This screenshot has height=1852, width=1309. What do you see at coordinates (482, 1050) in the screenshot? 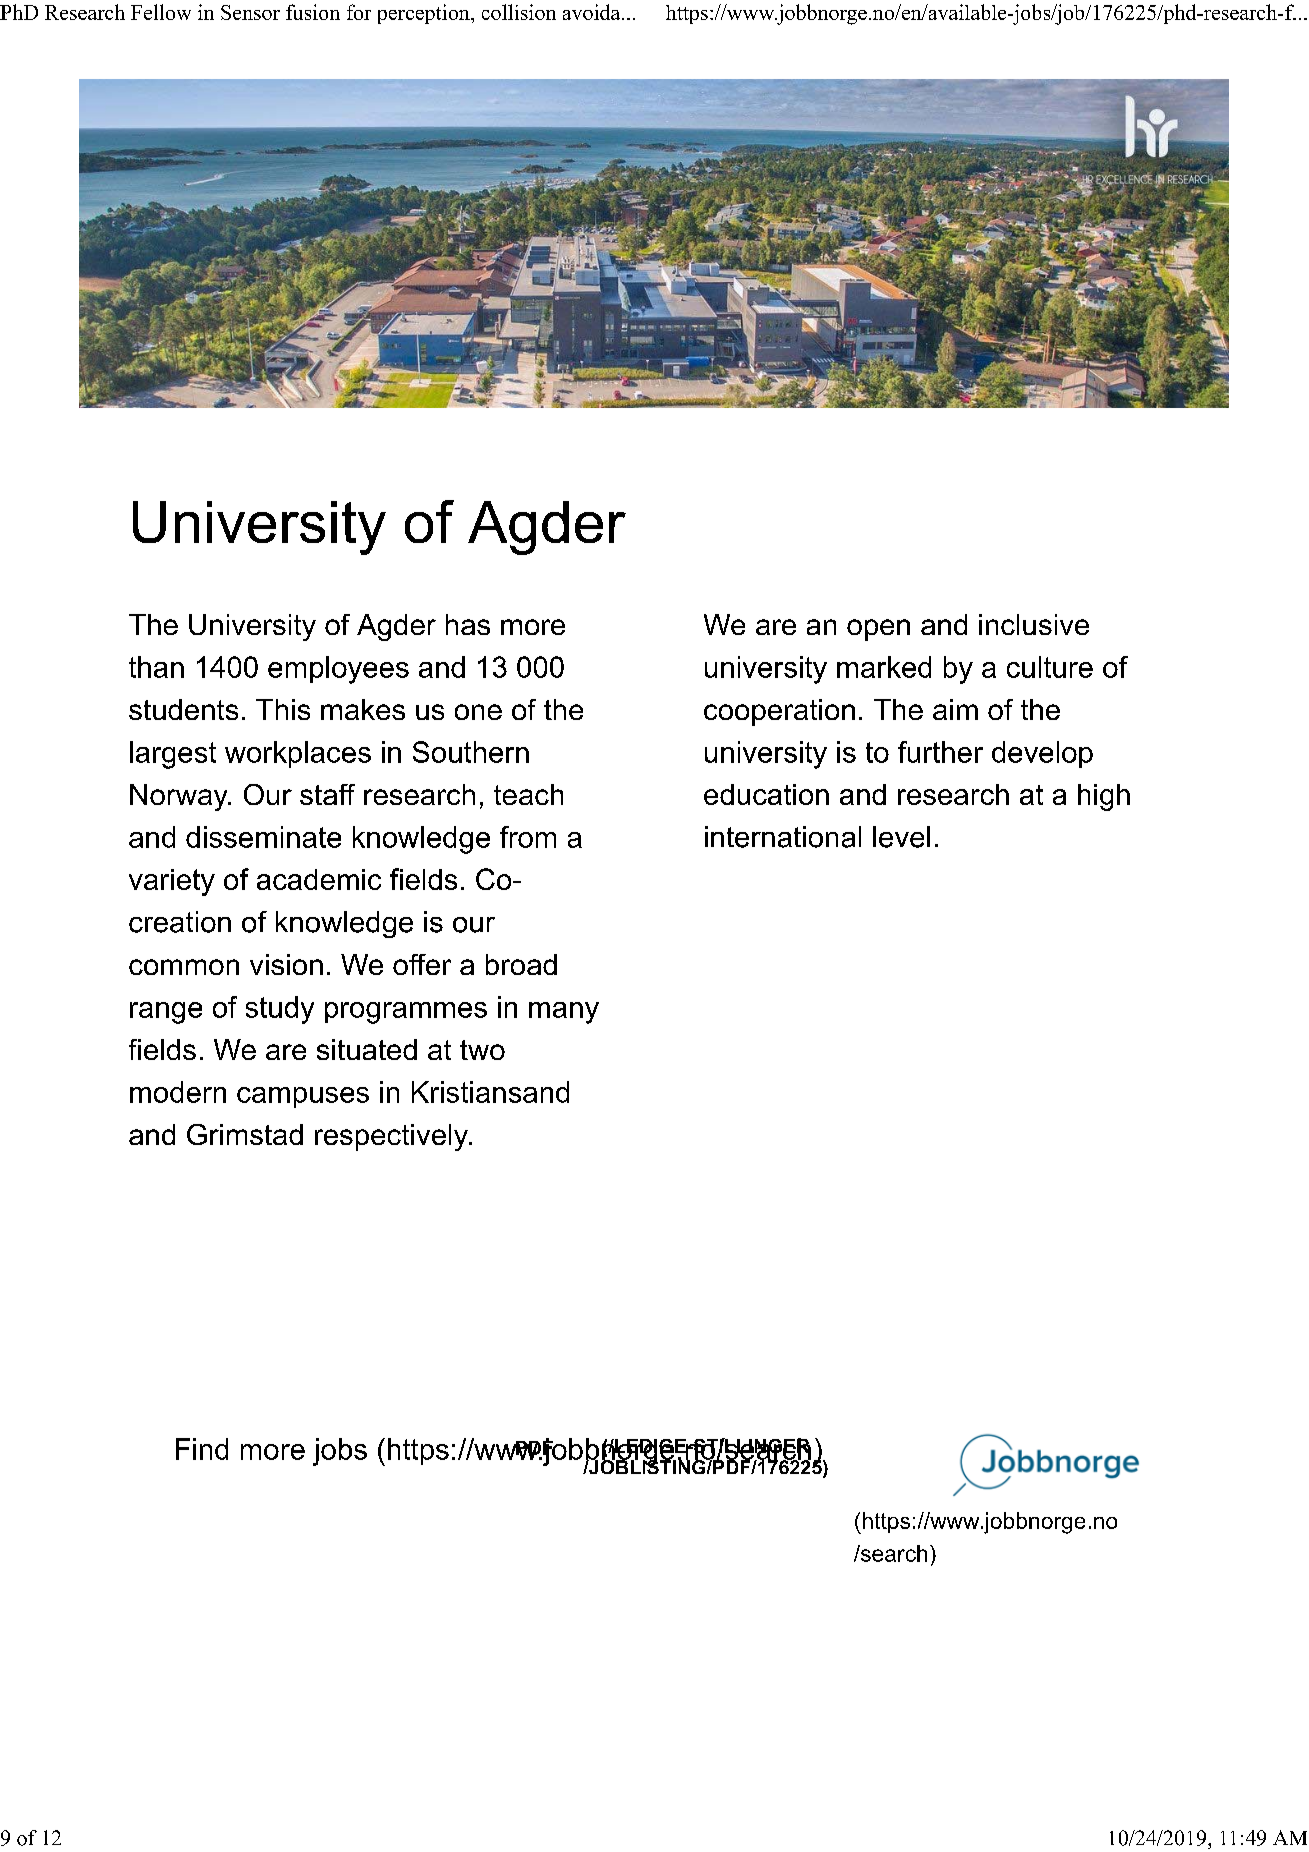
I see `two` at bounding box center [482, 1050].
